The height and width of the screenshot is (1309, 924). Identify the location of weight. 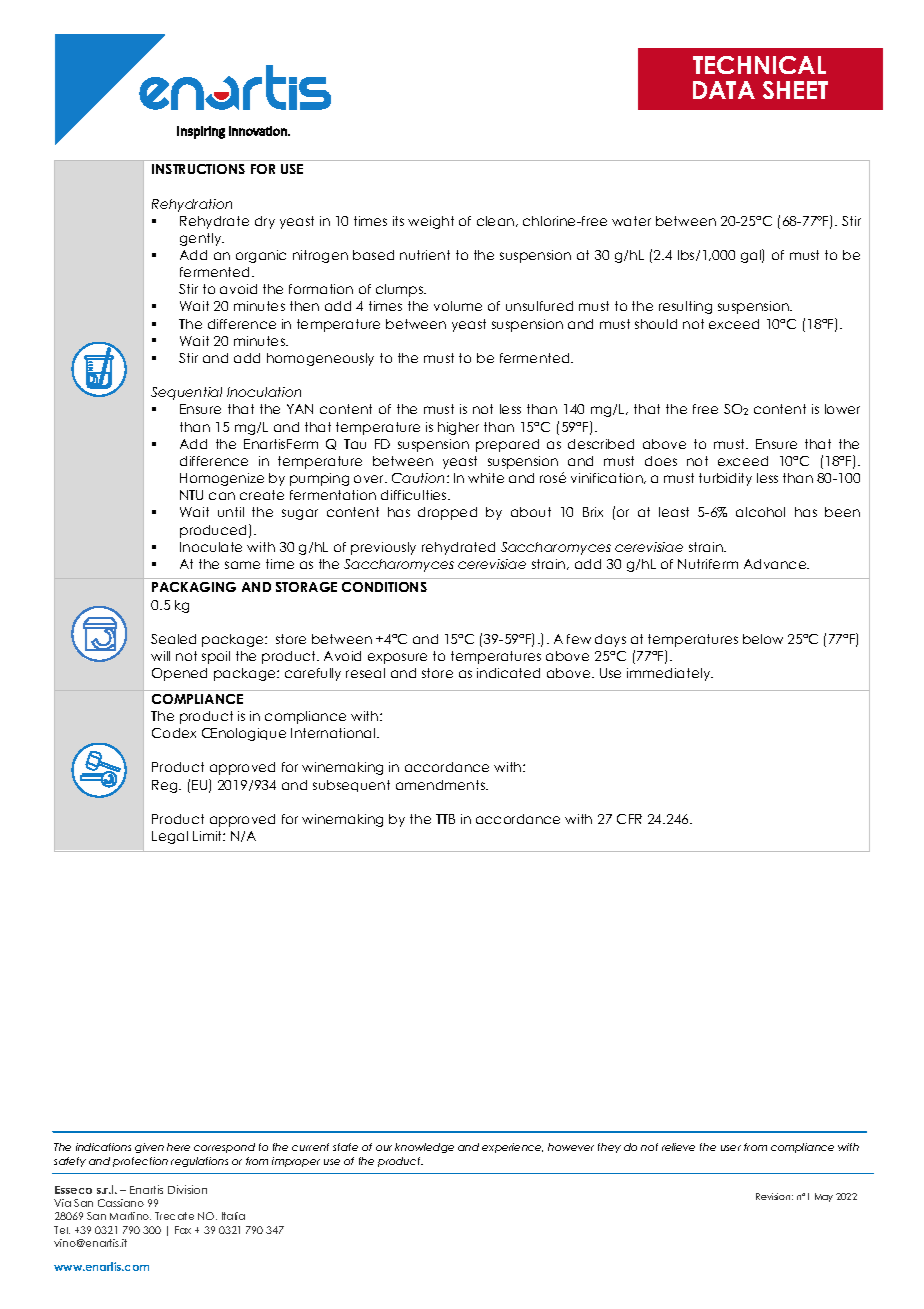
(431, 222).
